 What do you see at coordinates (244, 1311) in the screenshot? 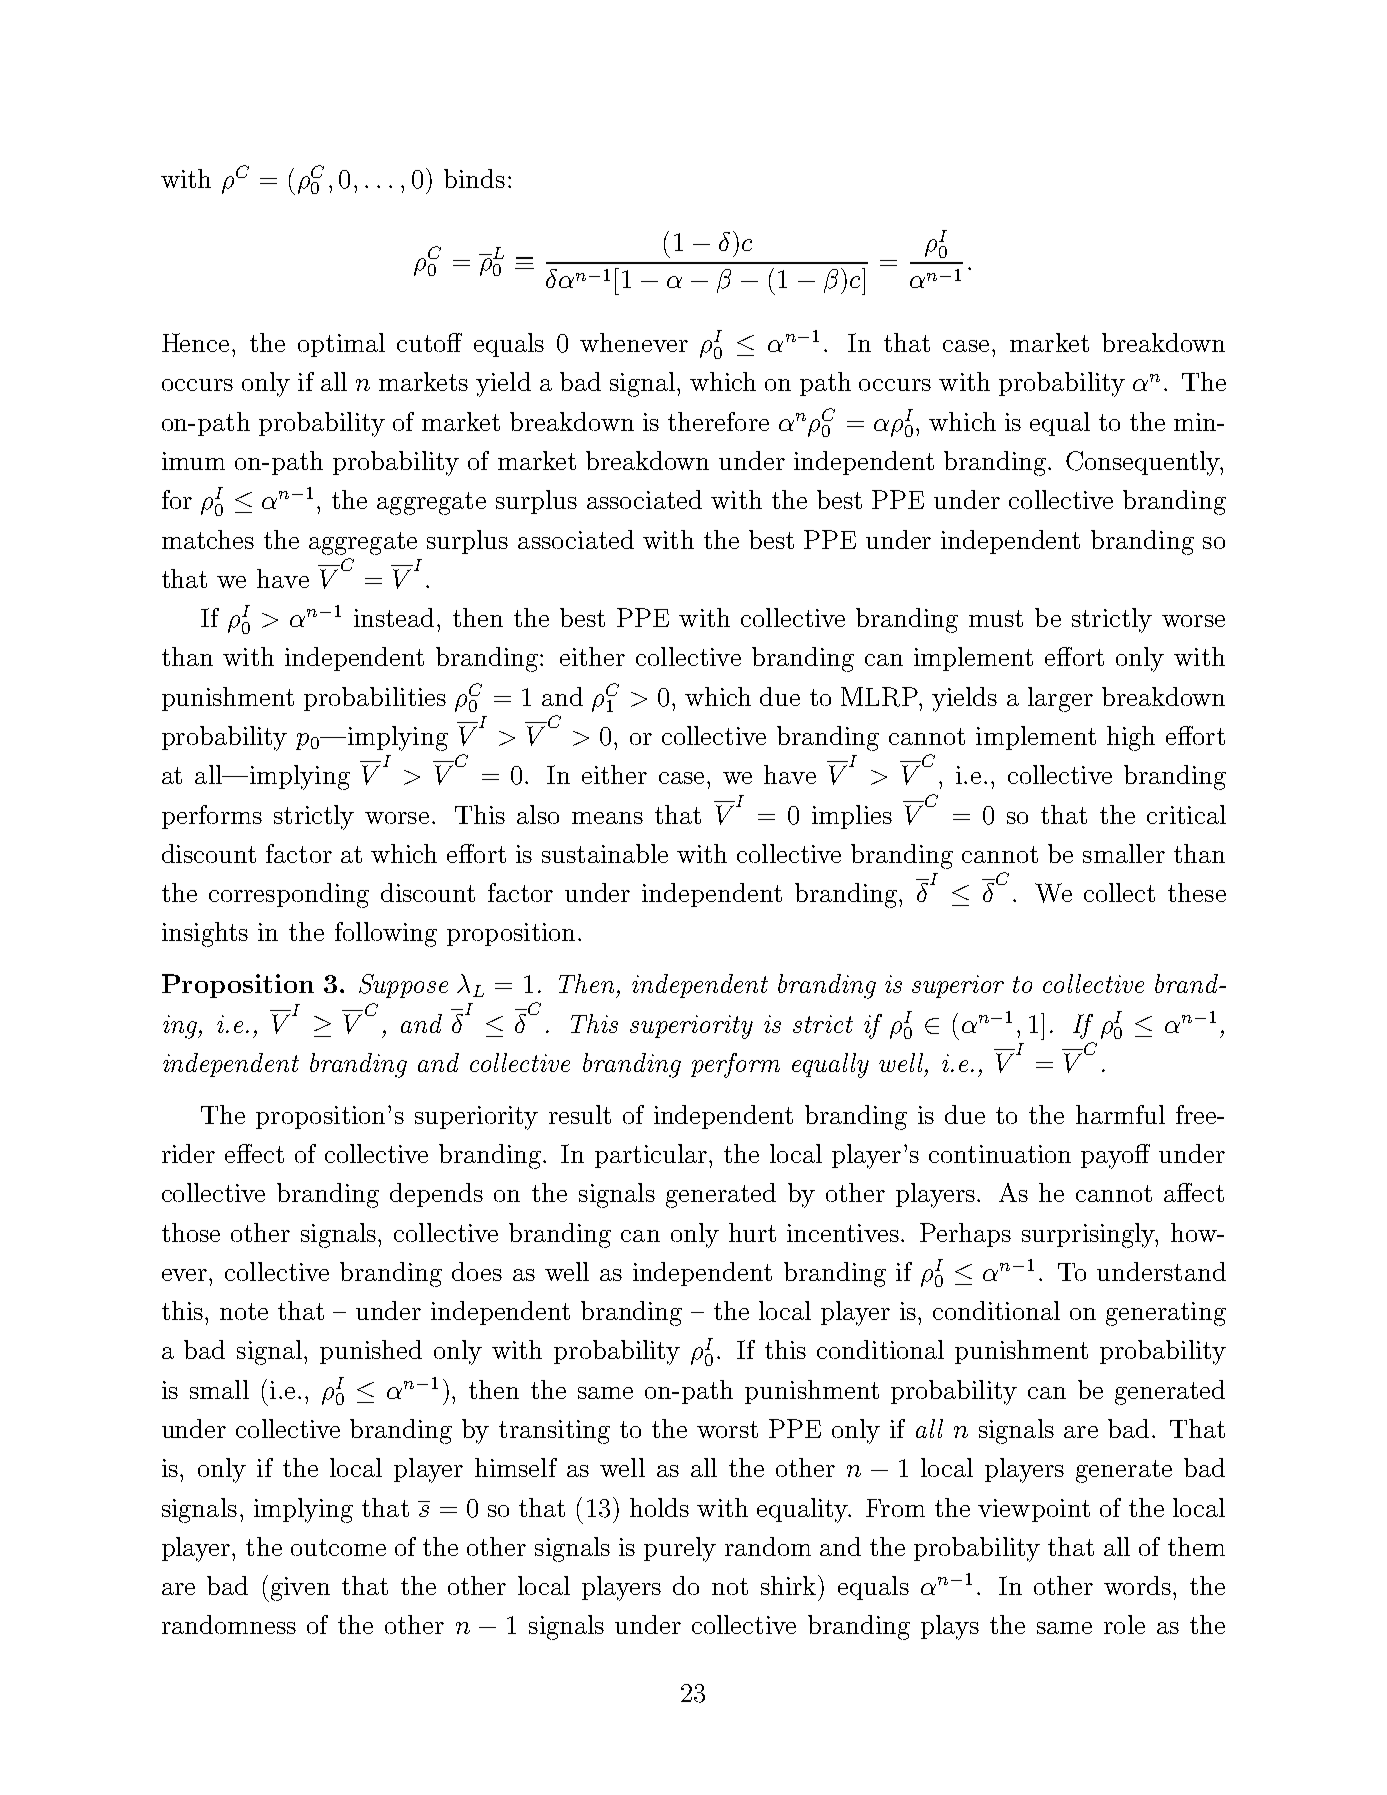
I see `note` at bounding box center [244, 1311].
